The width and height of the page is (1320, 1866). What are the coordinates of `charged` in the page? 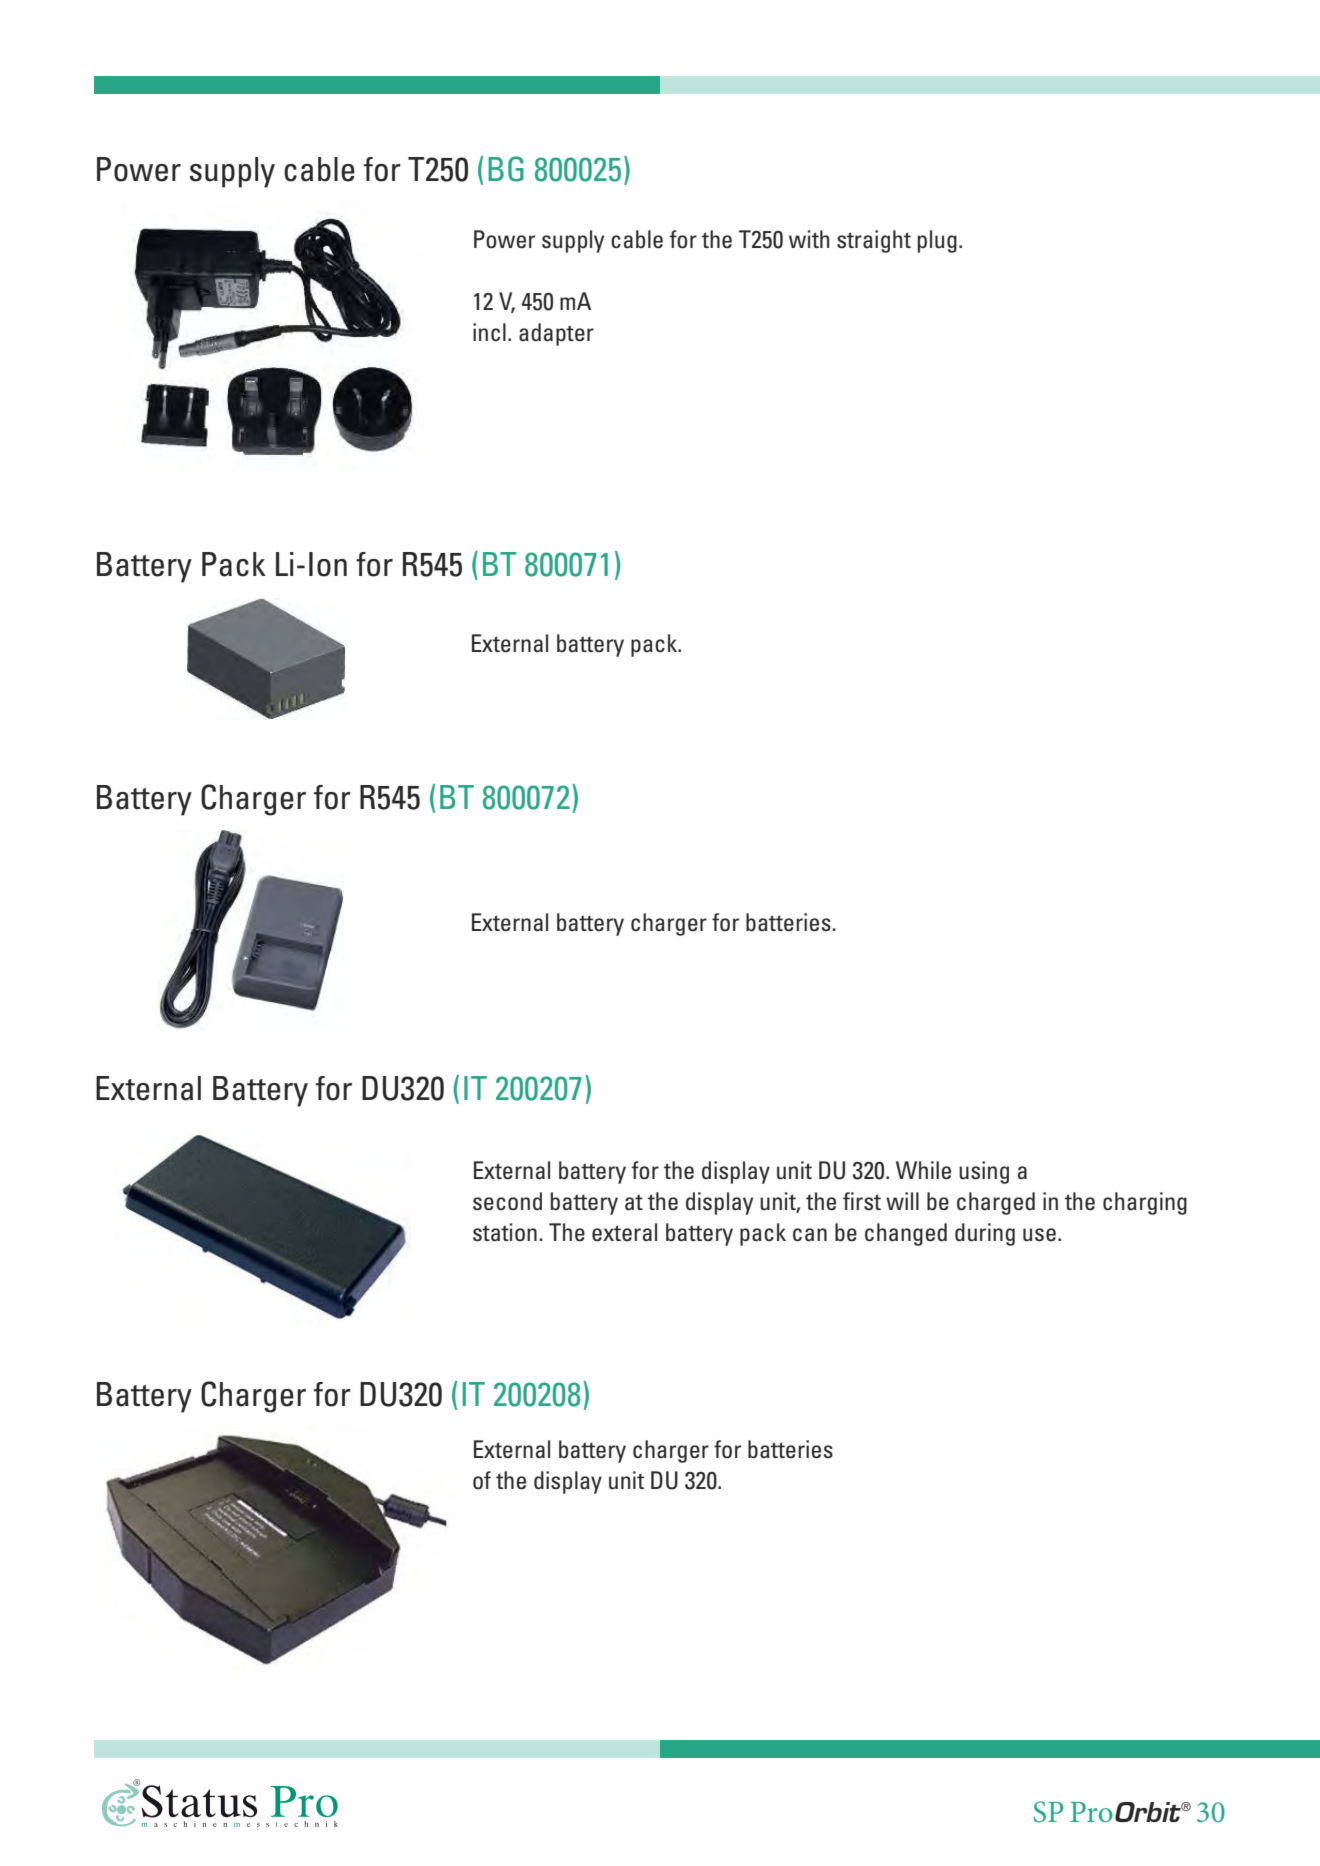 It's located at (996, 1203).
